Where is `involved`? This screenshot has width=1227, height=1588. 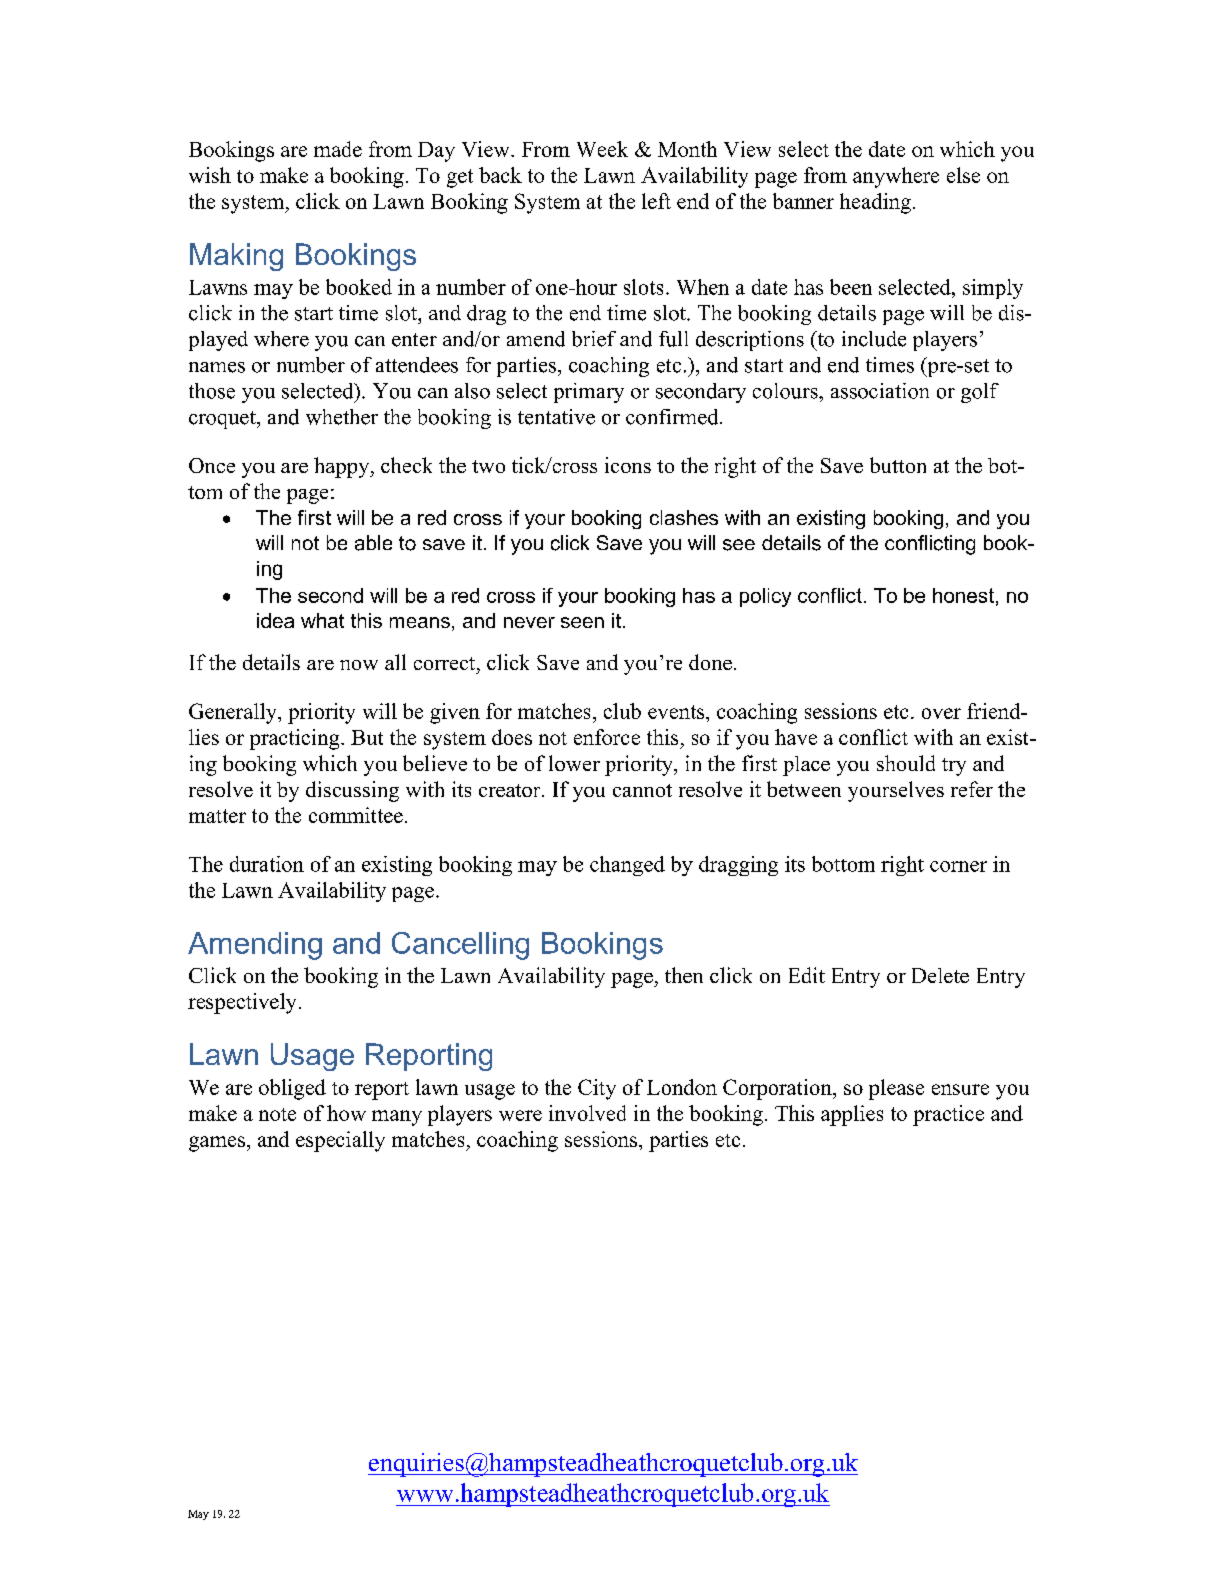
involved is located at coordinates (587, 1113).
